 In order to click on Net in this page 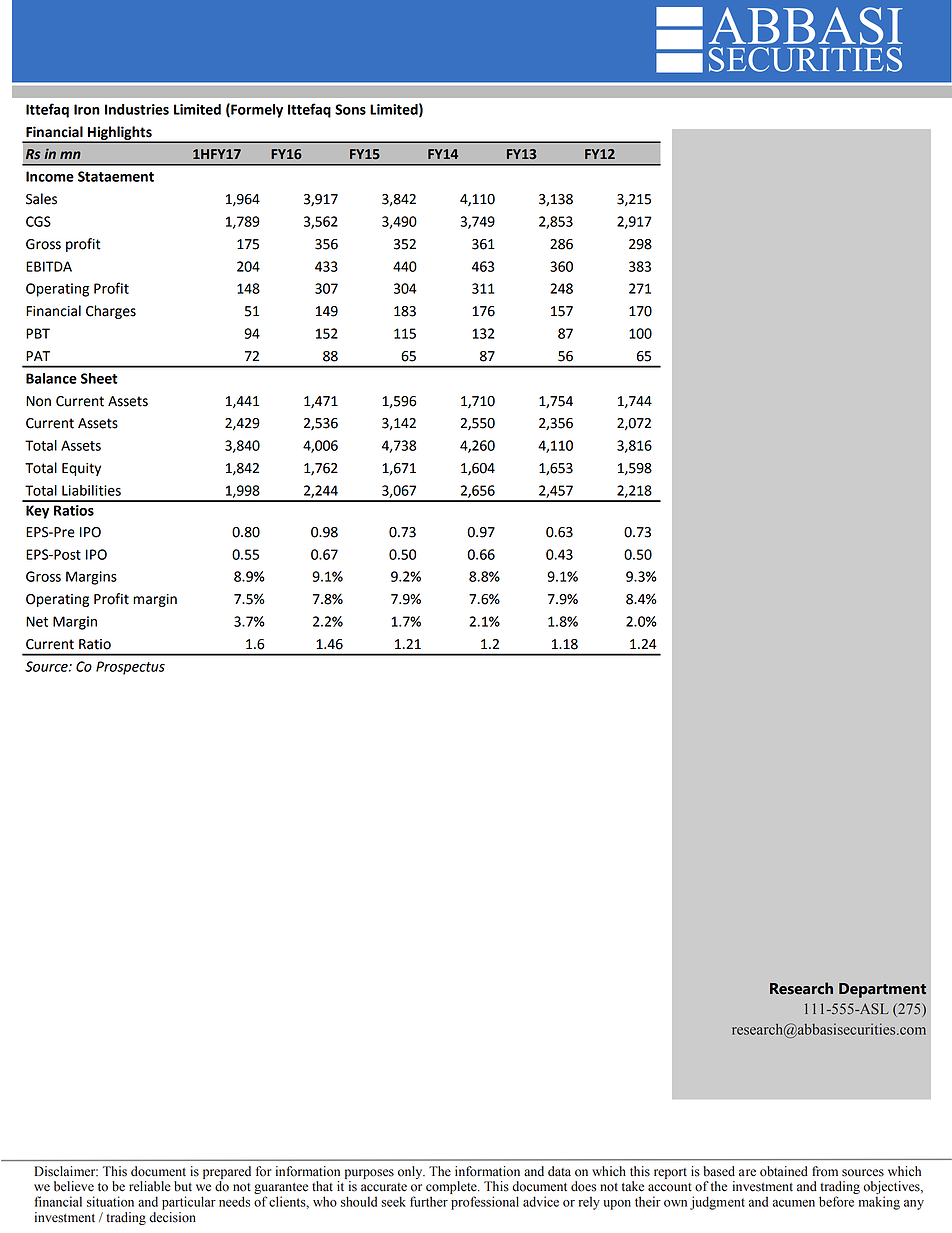, I will do `click(37, 621)`.
